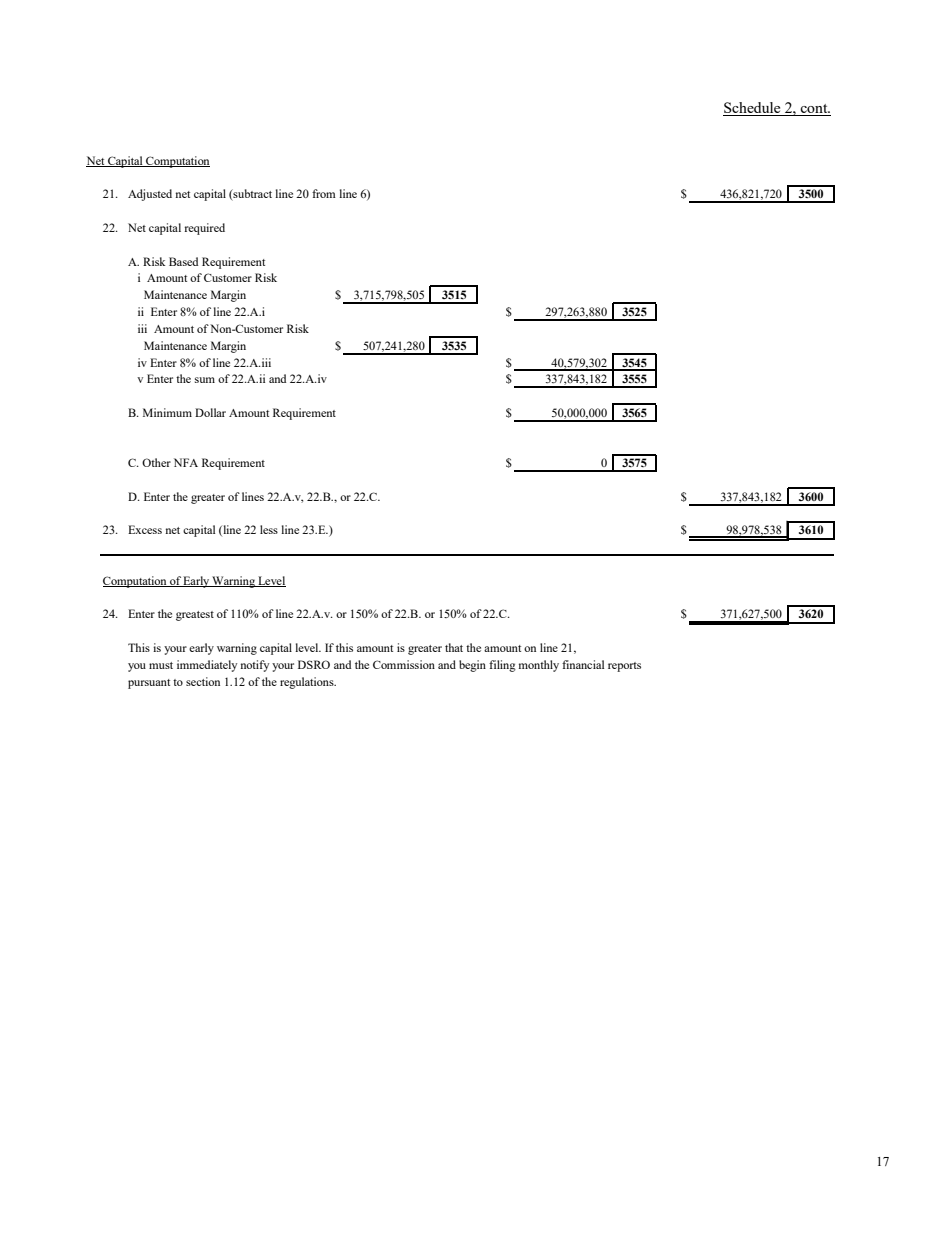 The height and width of the screenshot is (1233, 952). Describe the element at coordinates (145, 529) in the screenshot. I see `Excess` at that location.
